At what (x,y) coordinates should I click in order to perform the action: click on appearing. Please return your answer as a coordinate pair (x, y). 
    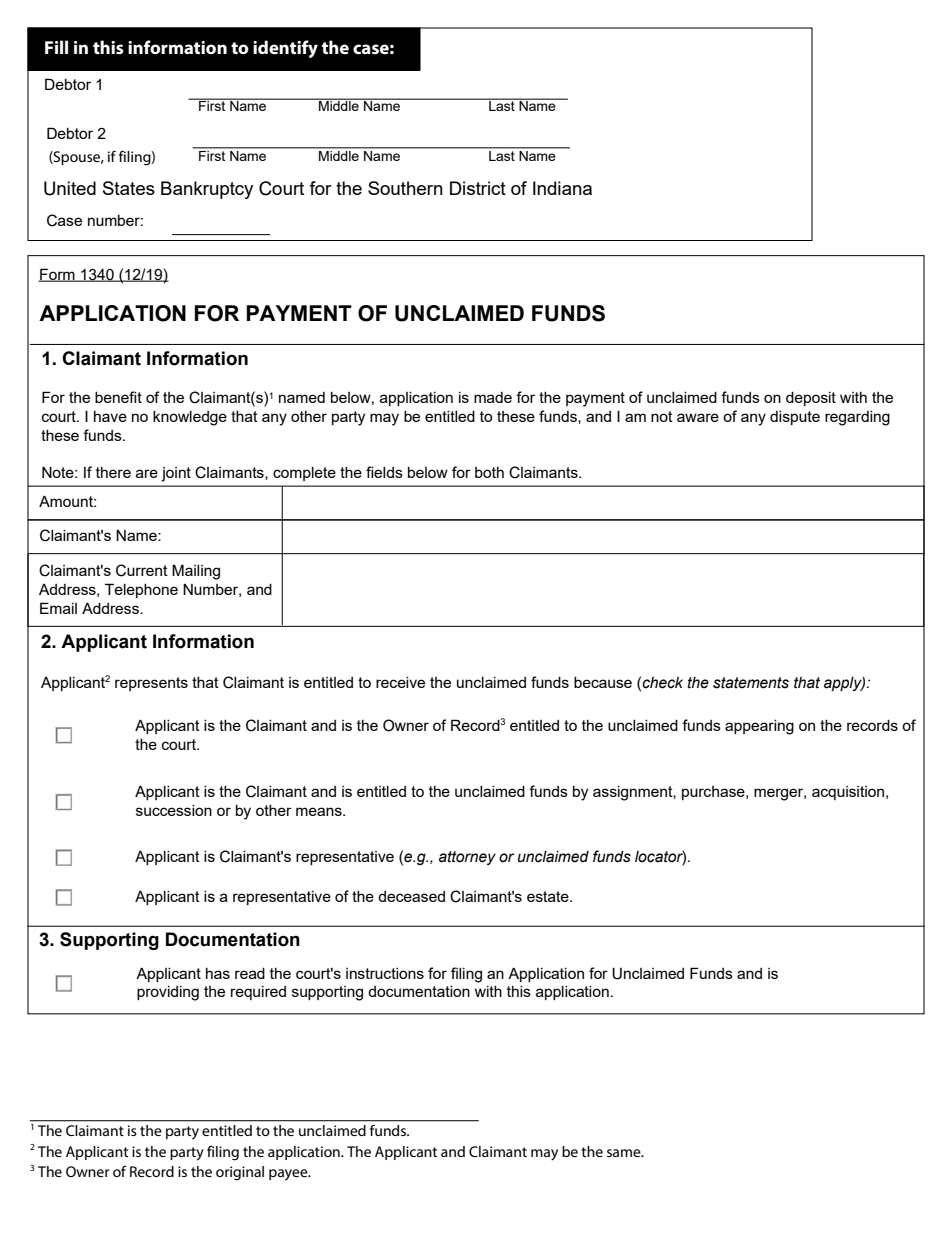
    Looking at the image, I should click on (759, 727).
